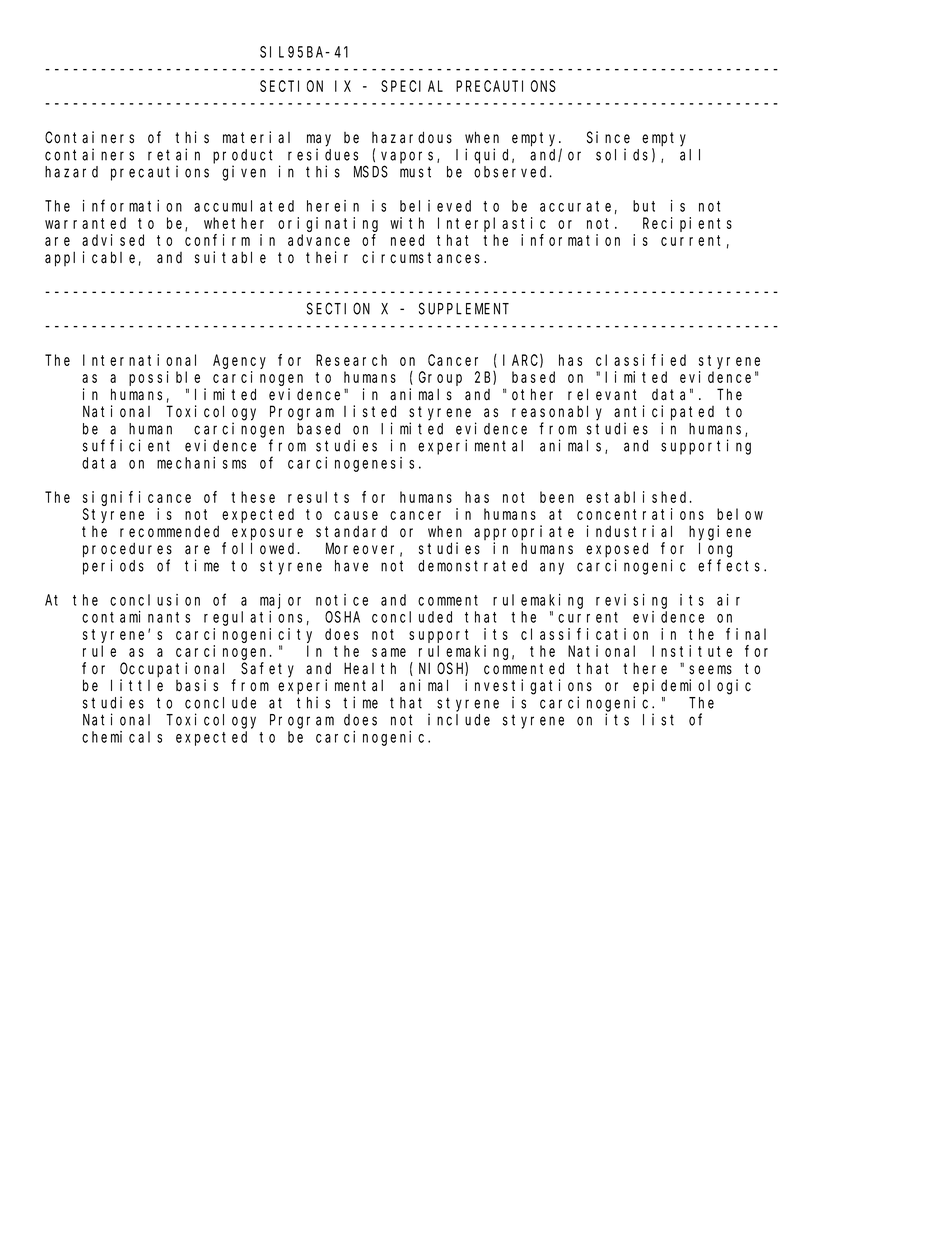  What do you see at coordinates (164, 378) in the screenshot?
I see `possible` at bounding box center [164, 378].
